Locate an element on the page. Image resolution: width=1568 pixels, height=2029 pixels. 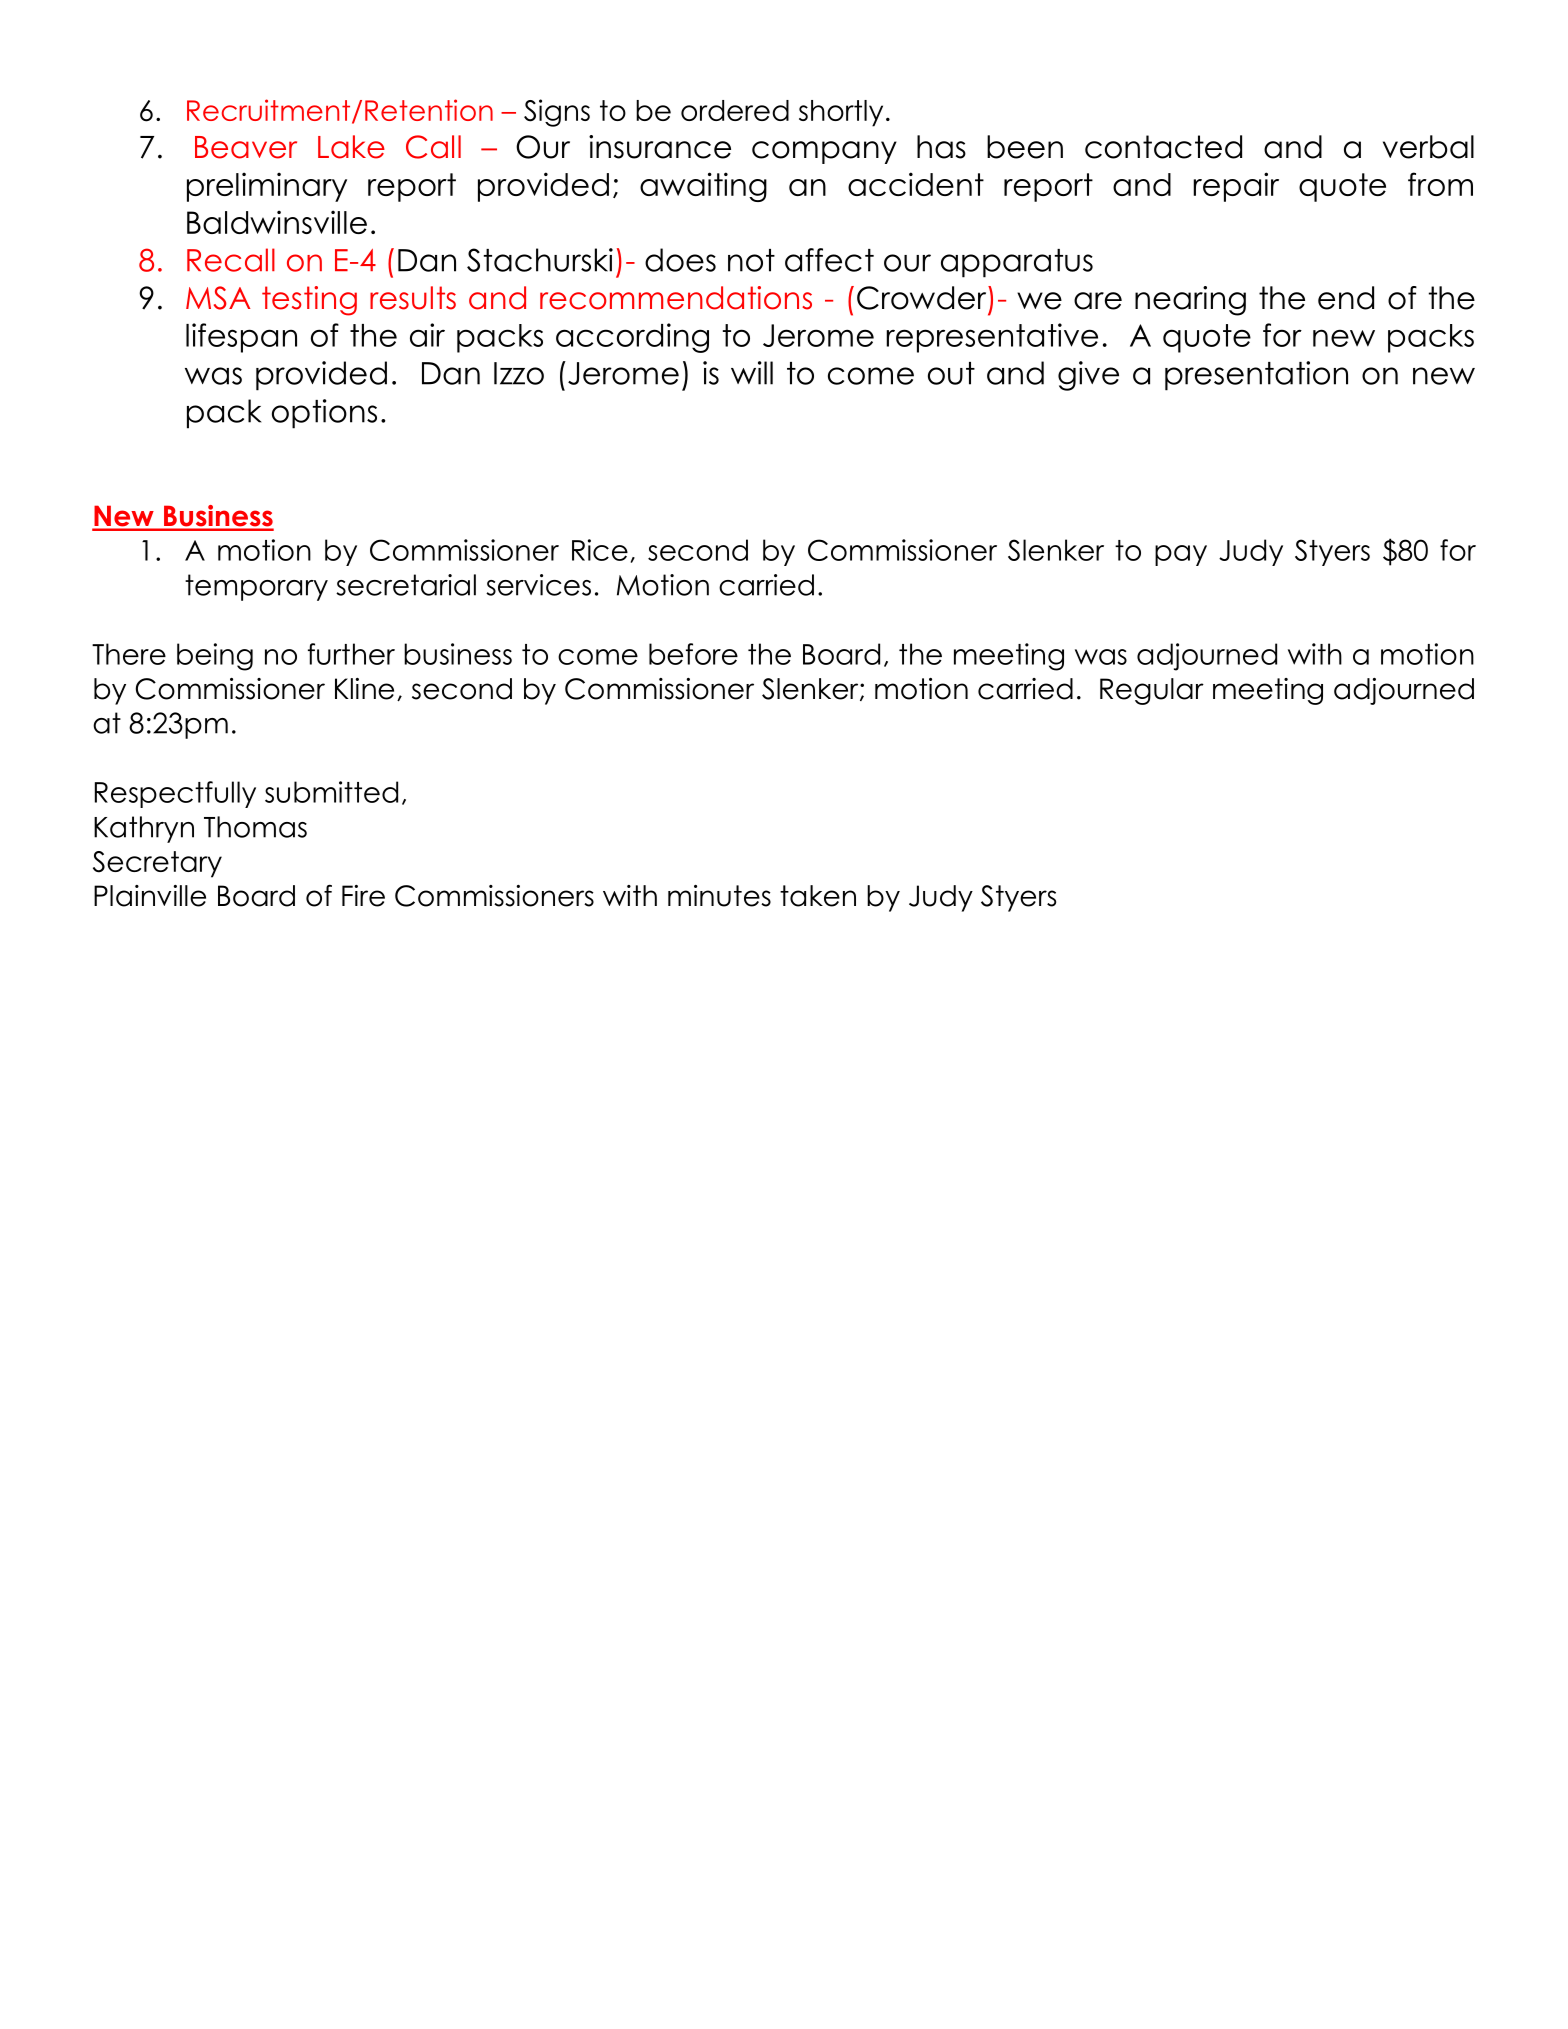
Fire is located at coordinates (363, 896).
